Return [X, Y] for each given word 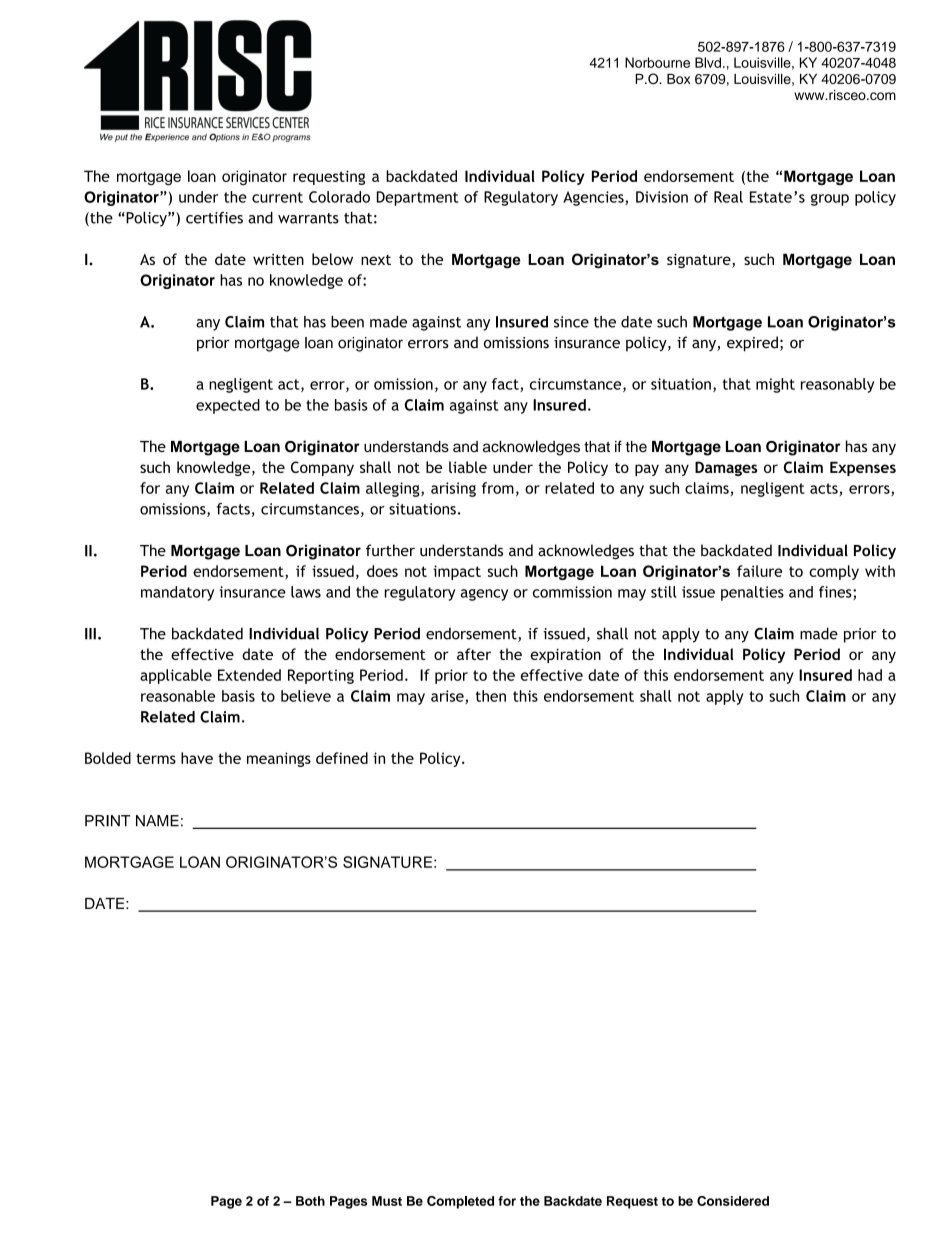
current [277, 197]
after [474, 654]
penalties [752, 593]
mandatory [177, 593]
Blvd [708, 62]
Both [310, 1201]
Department [417, 198]
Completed [460, 1202]
